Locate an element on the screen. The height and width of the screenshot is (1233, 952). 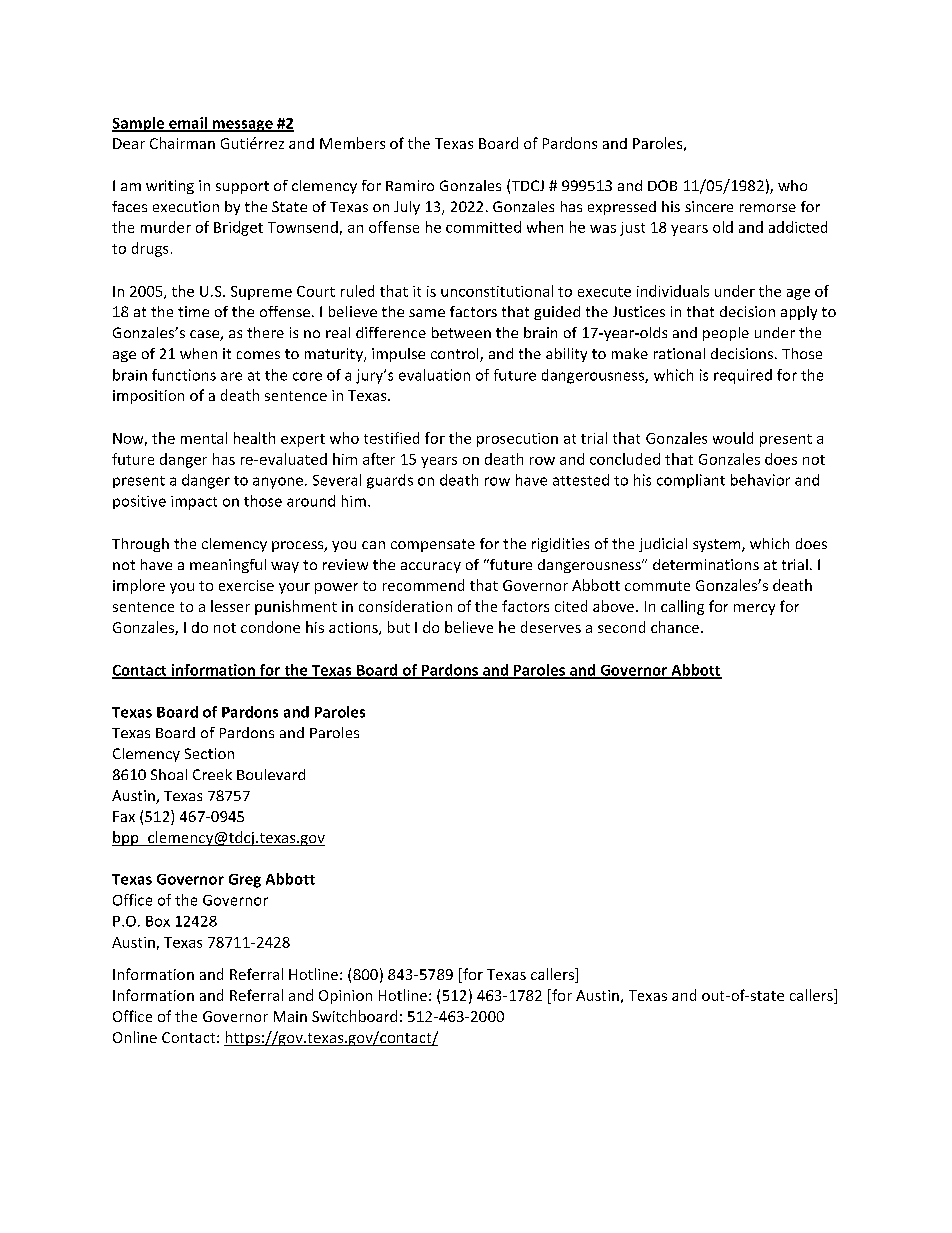
Online is located at coordinates (135, 1037).
